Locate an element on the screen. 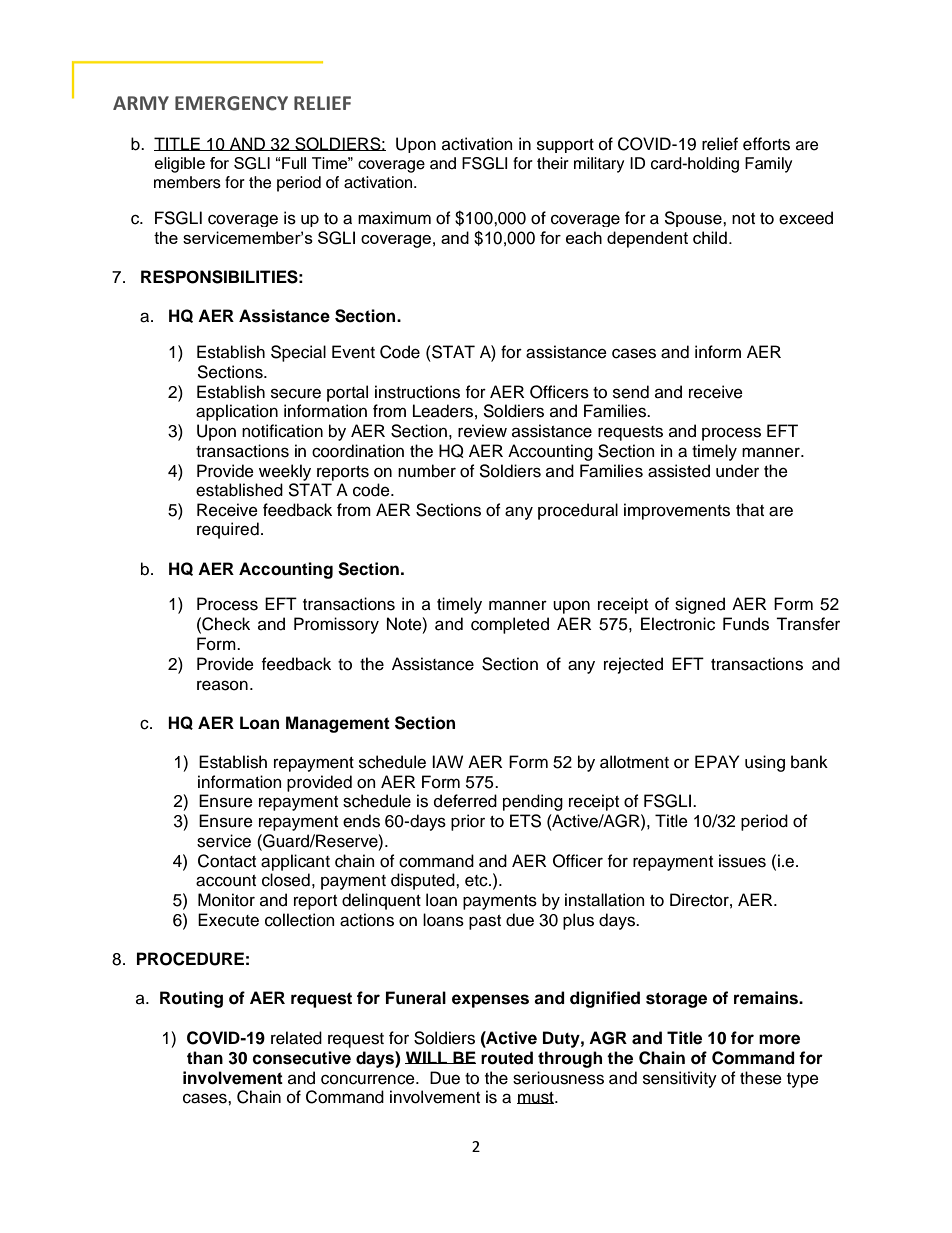 Image resolution: width=952 pixels, height=1233 pixels. their is located at coordinates (553, 163).
